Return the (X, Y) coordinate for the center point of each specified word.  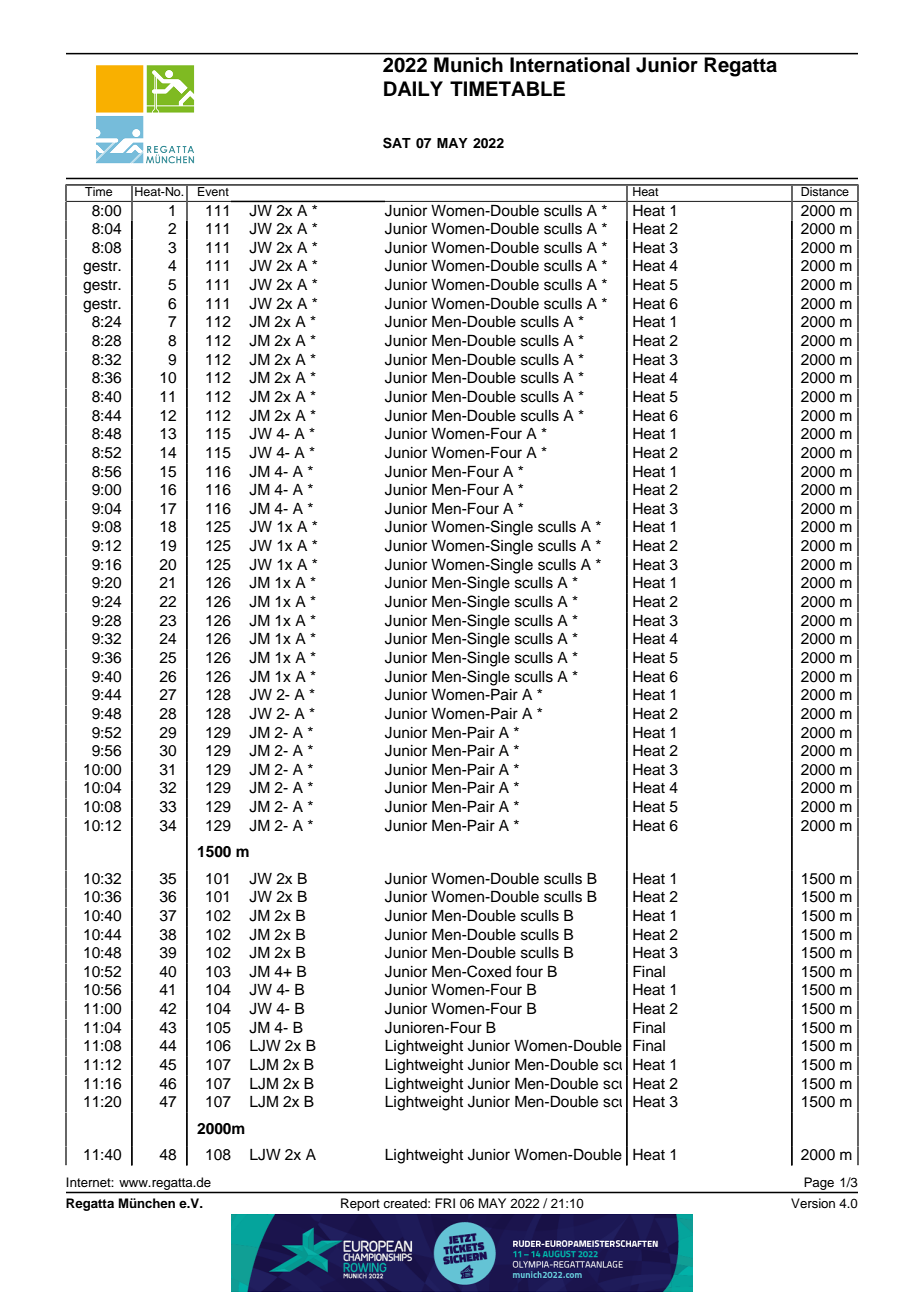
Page (819, 1185)
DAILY (413, 88)
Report (360, 1204)
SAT (397, 143)
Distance (825, 190)
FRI (445, 1203)
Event (213, 190)
